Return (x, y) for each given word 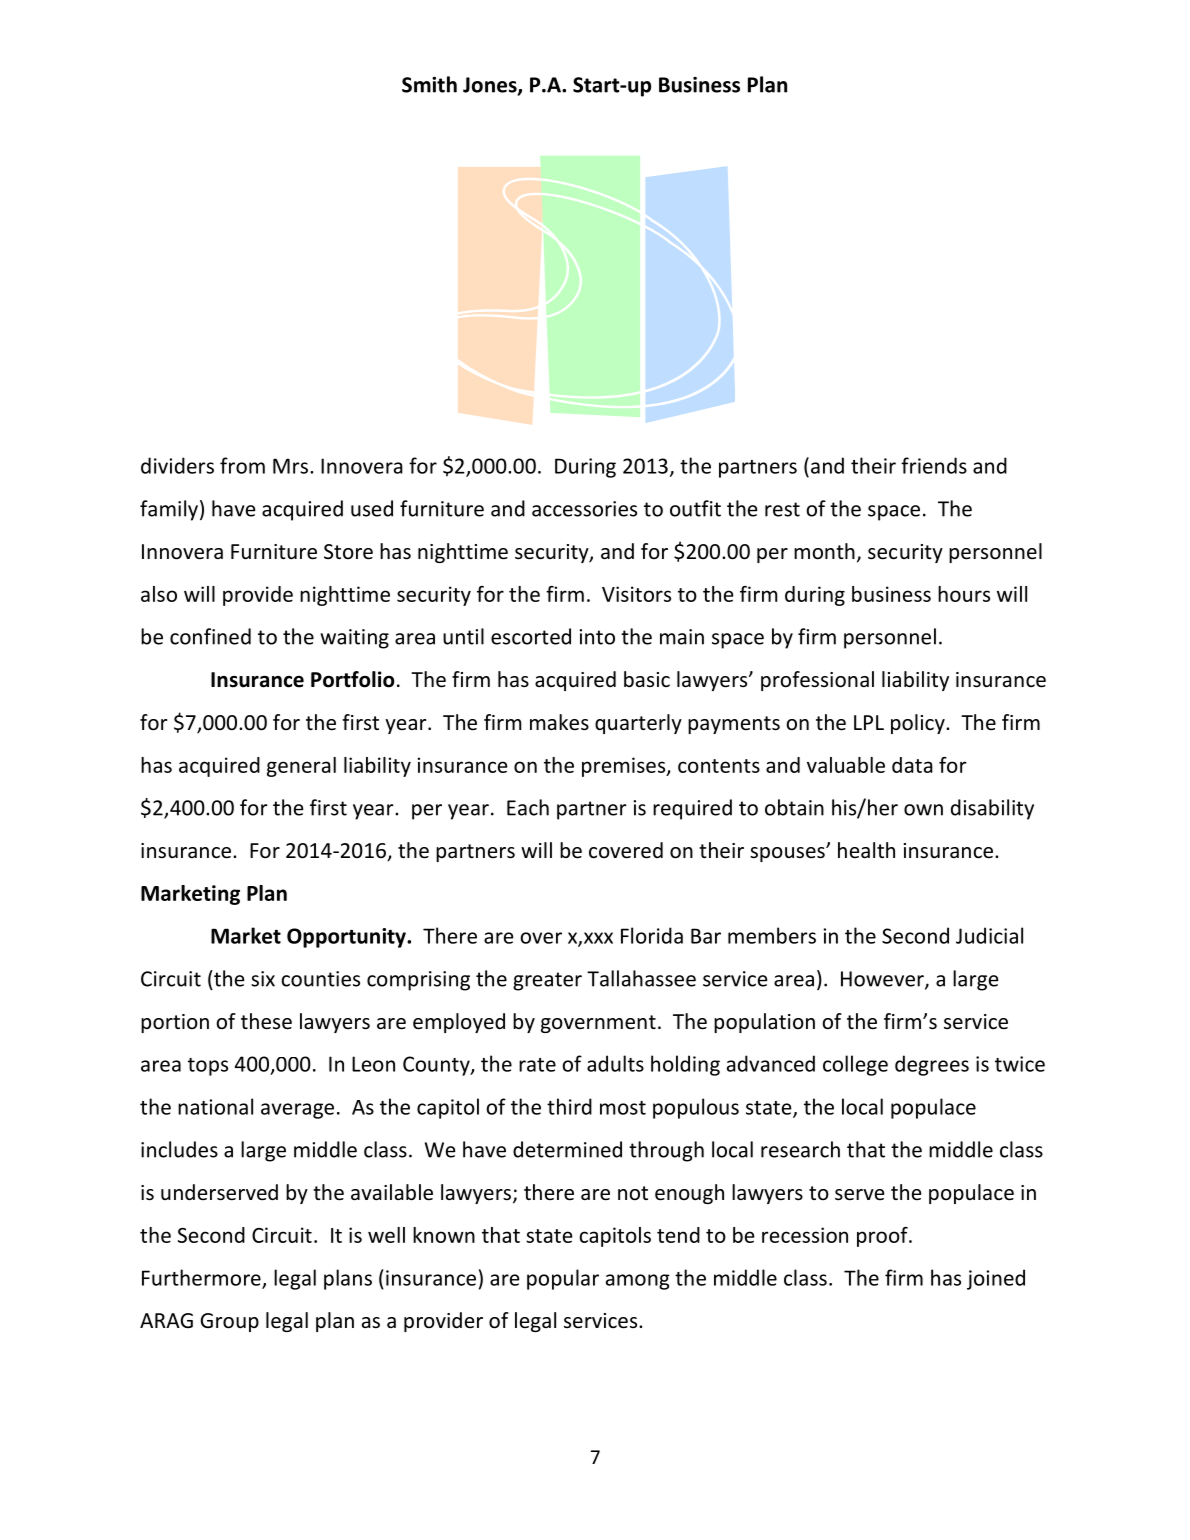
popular (563, 1279)
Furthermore (202, 1278)
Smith (429, 84)
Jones (491, 86)
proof (883, 1237)
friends (934, 465)
